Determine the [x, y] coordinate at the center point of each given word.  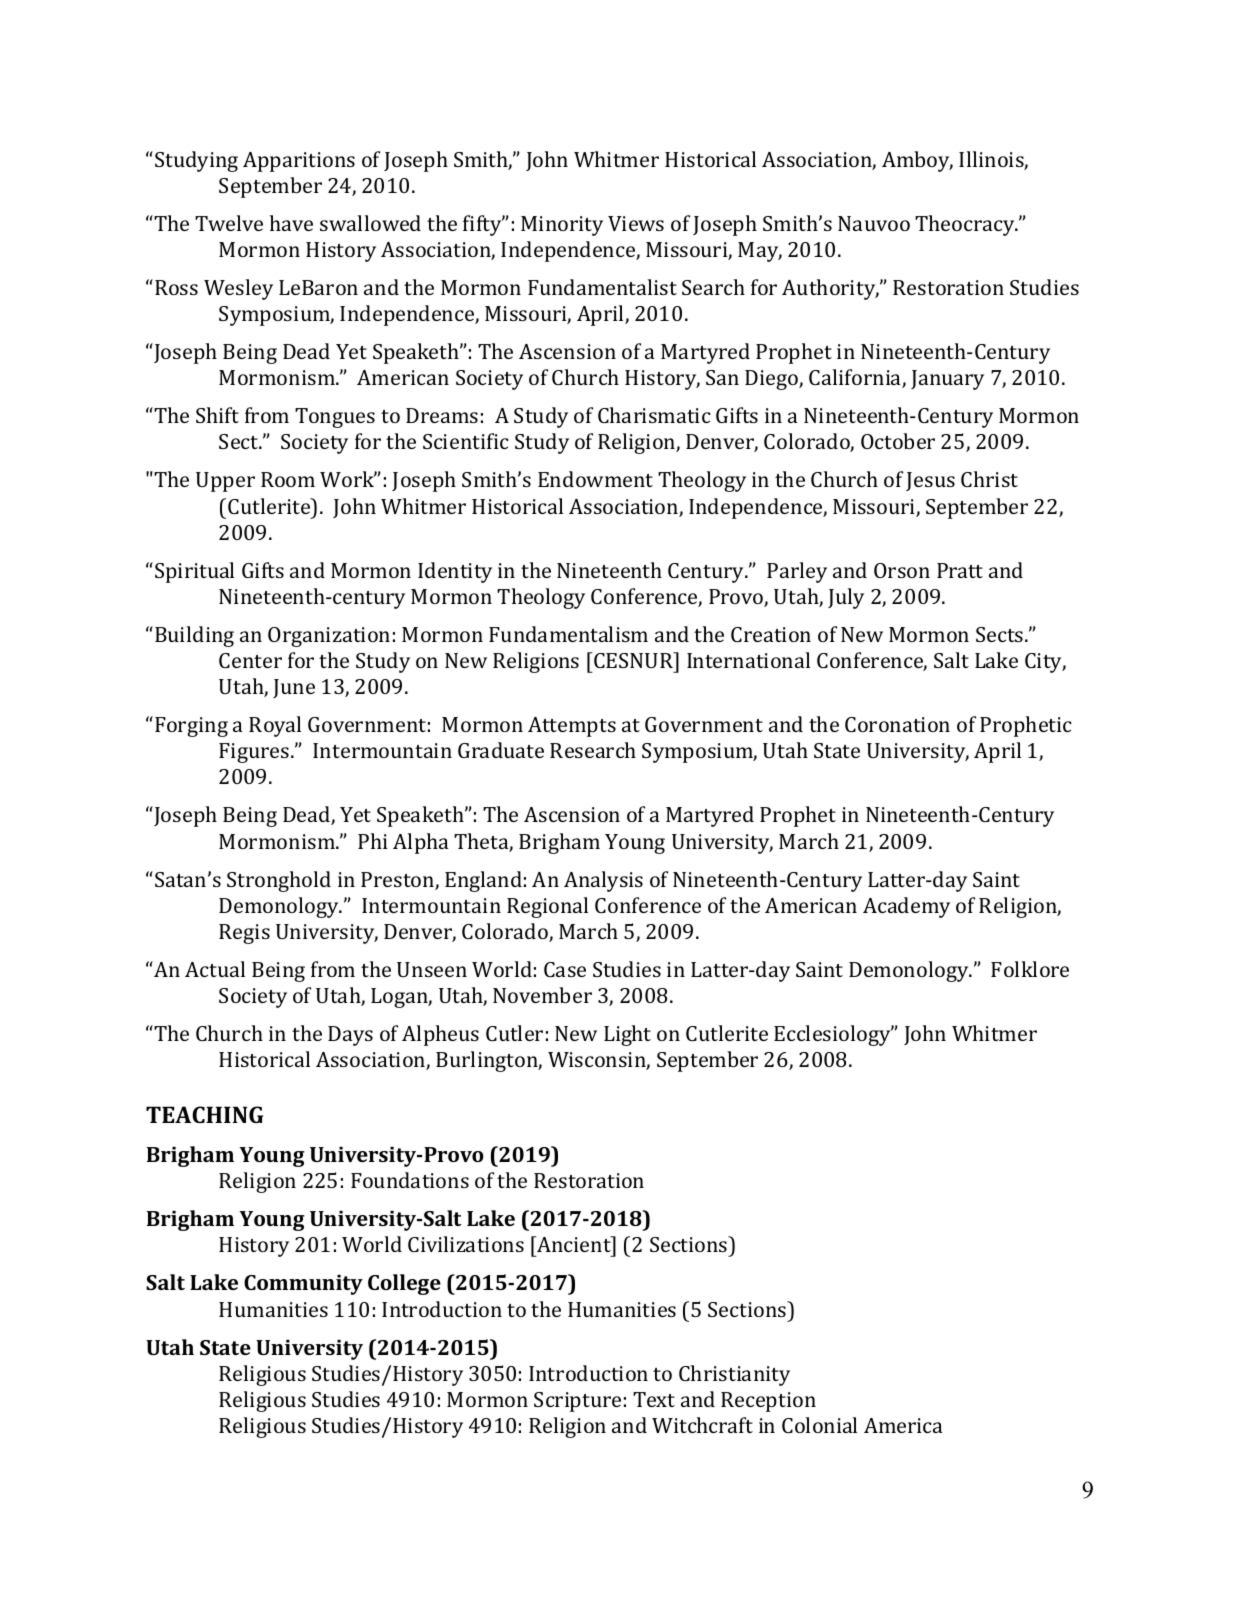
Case [565, 969]
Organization [329, 637]
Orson [902, 570]
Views [636, 223]
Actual [215, 969]
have [291, 223]
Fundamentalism [568, 634]
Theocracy [966, 225]
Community [303, 1285]
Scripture [577, 1402]
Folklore [1030, 969]
